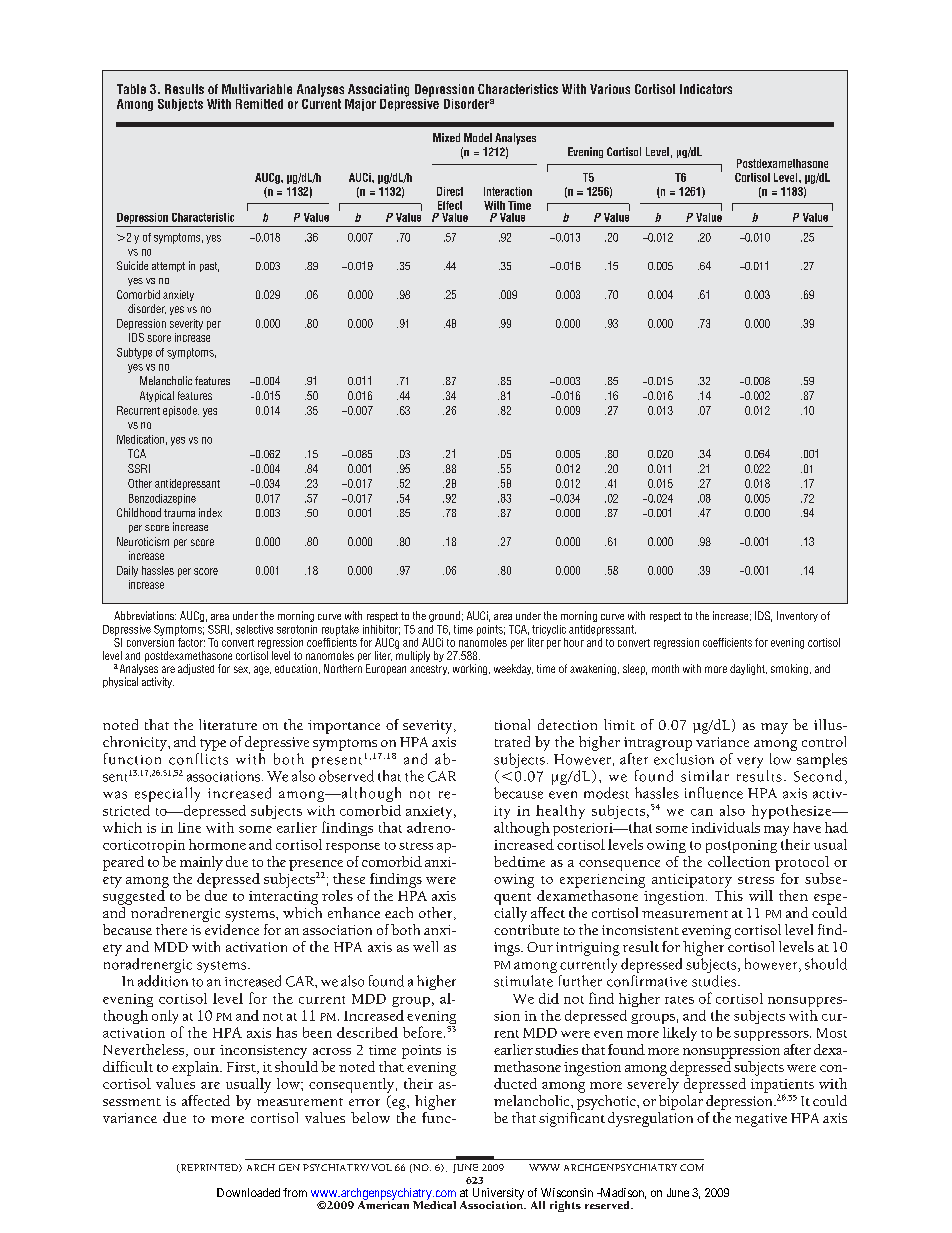 The width and height of the page is (952, 1233). What do you see at coordinates (171, 929) in the page?
I see `there` at bounding box center [171, 929].
